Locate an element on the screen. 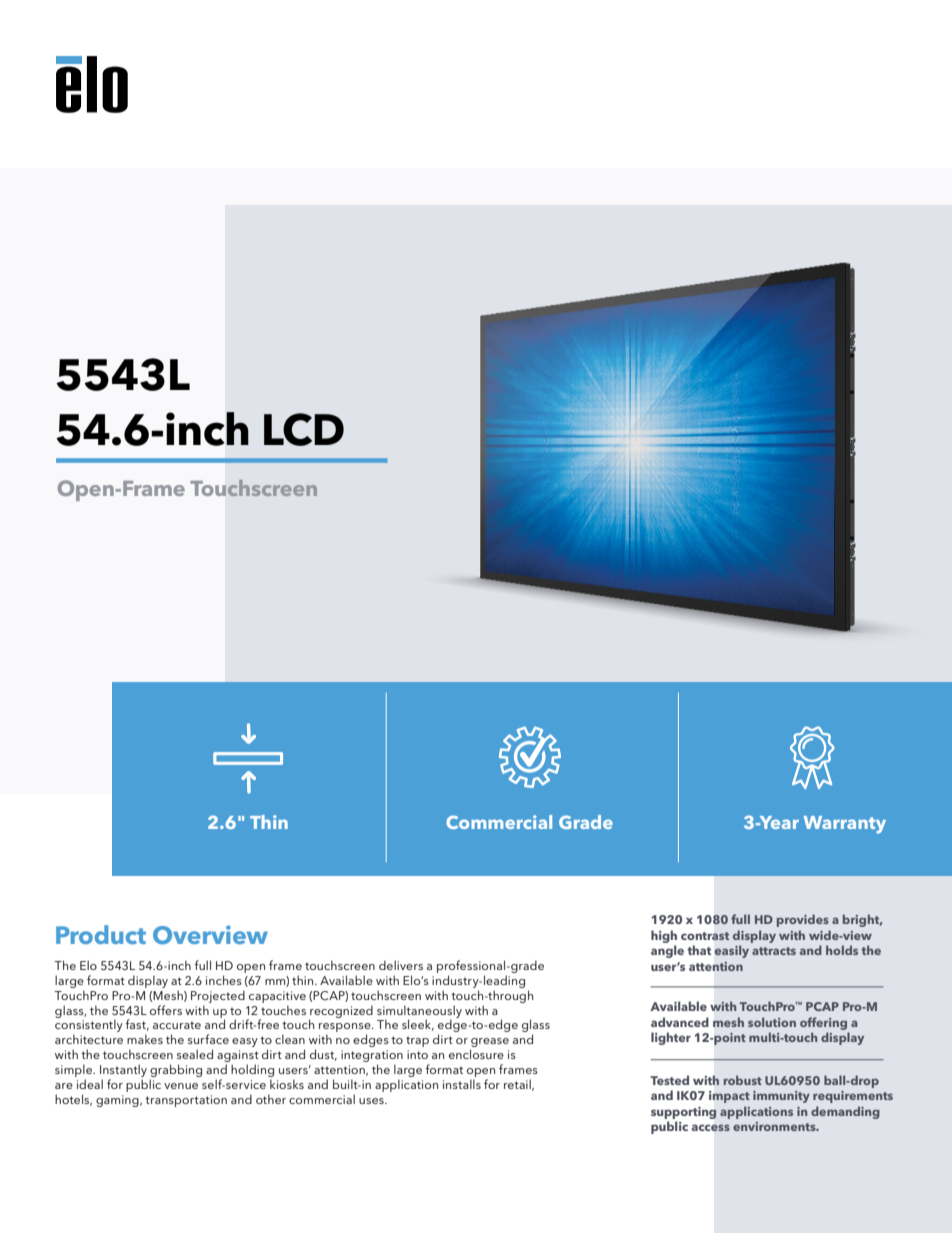  Warranty is located at coordinates (844, 824).
